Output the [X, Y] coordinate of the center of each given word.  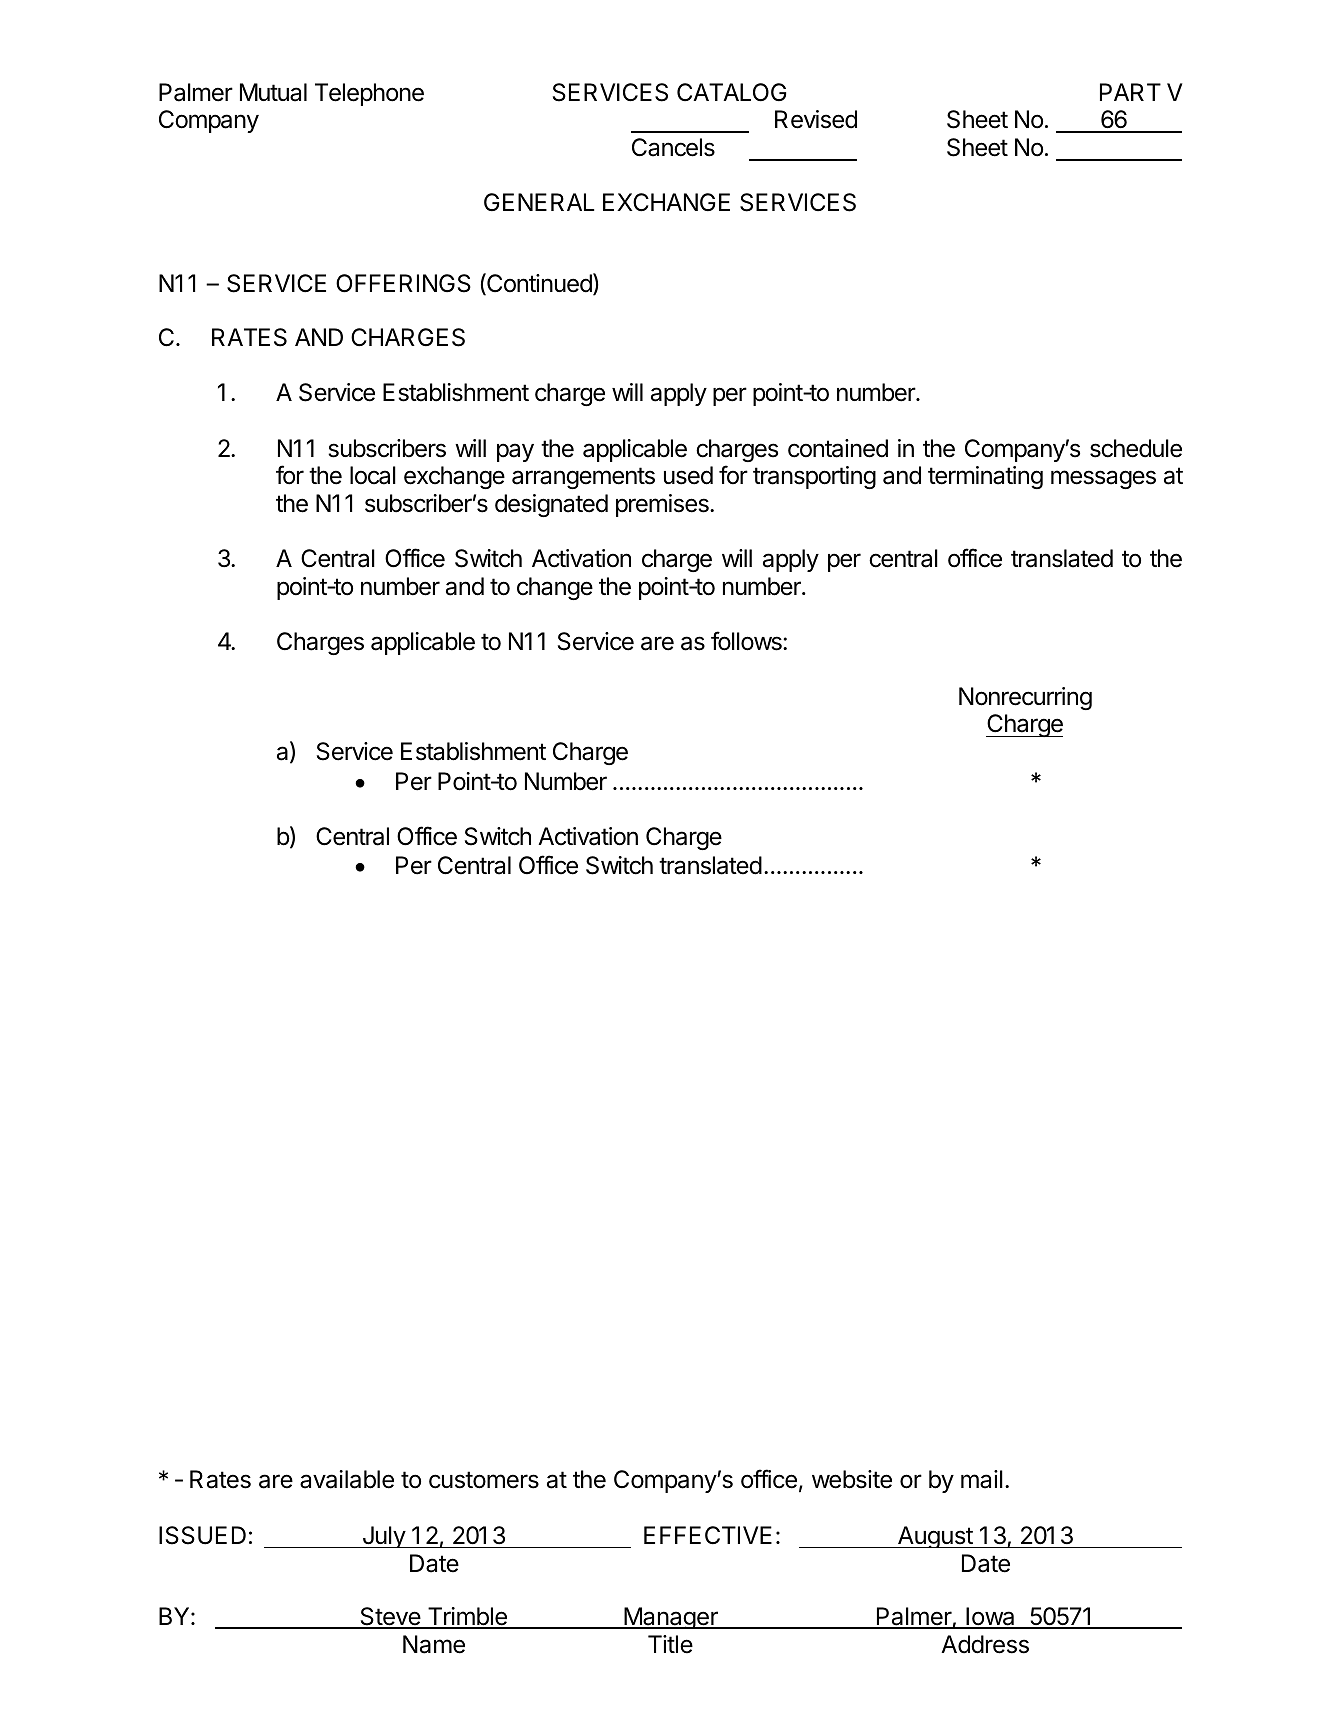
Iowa [990, 1617]
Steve [390, 1617]
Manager [671, 1618]
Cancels [673, 147]
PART [1130, 92]
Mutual [273, 92]
